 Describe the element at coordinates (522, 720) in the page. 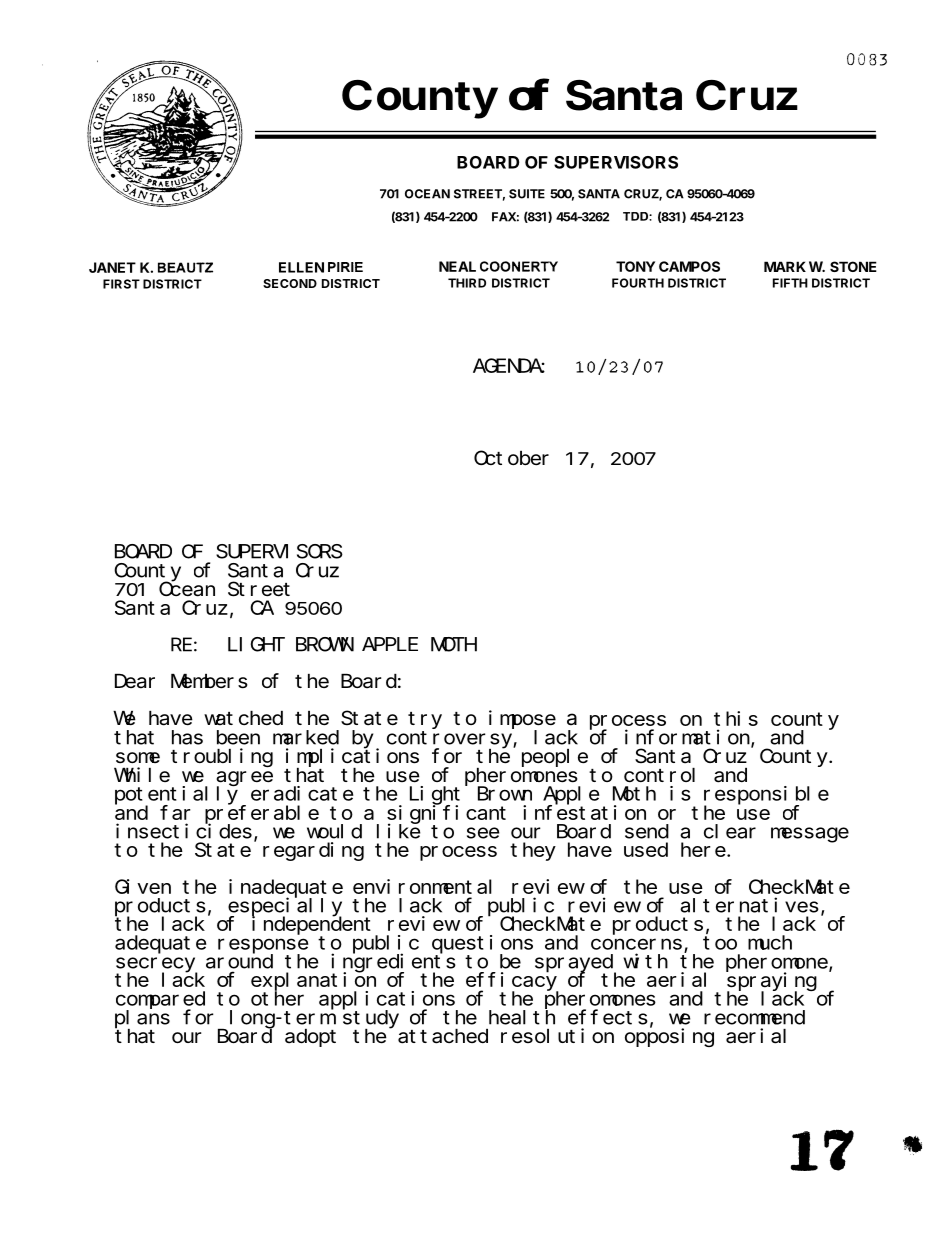

I see `impose` at that location.
